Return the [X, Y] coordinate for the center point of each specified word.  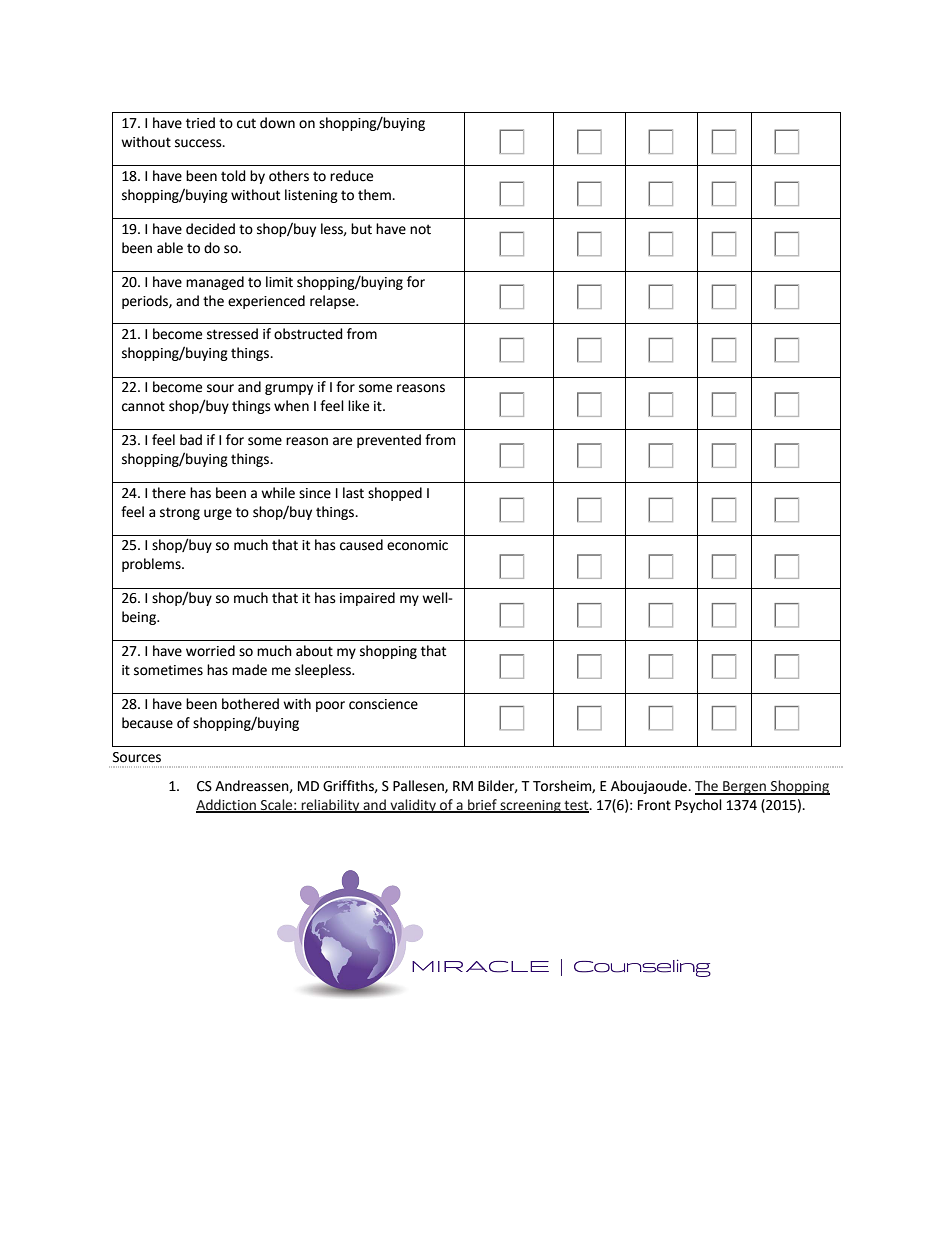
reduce [351, 176]
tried [200, 123]
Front [654, 805]
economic [417, 545]
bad [191, 440]
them [375, 195]
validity [413, 806]
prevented [389, 441]
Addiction [227, 806]
